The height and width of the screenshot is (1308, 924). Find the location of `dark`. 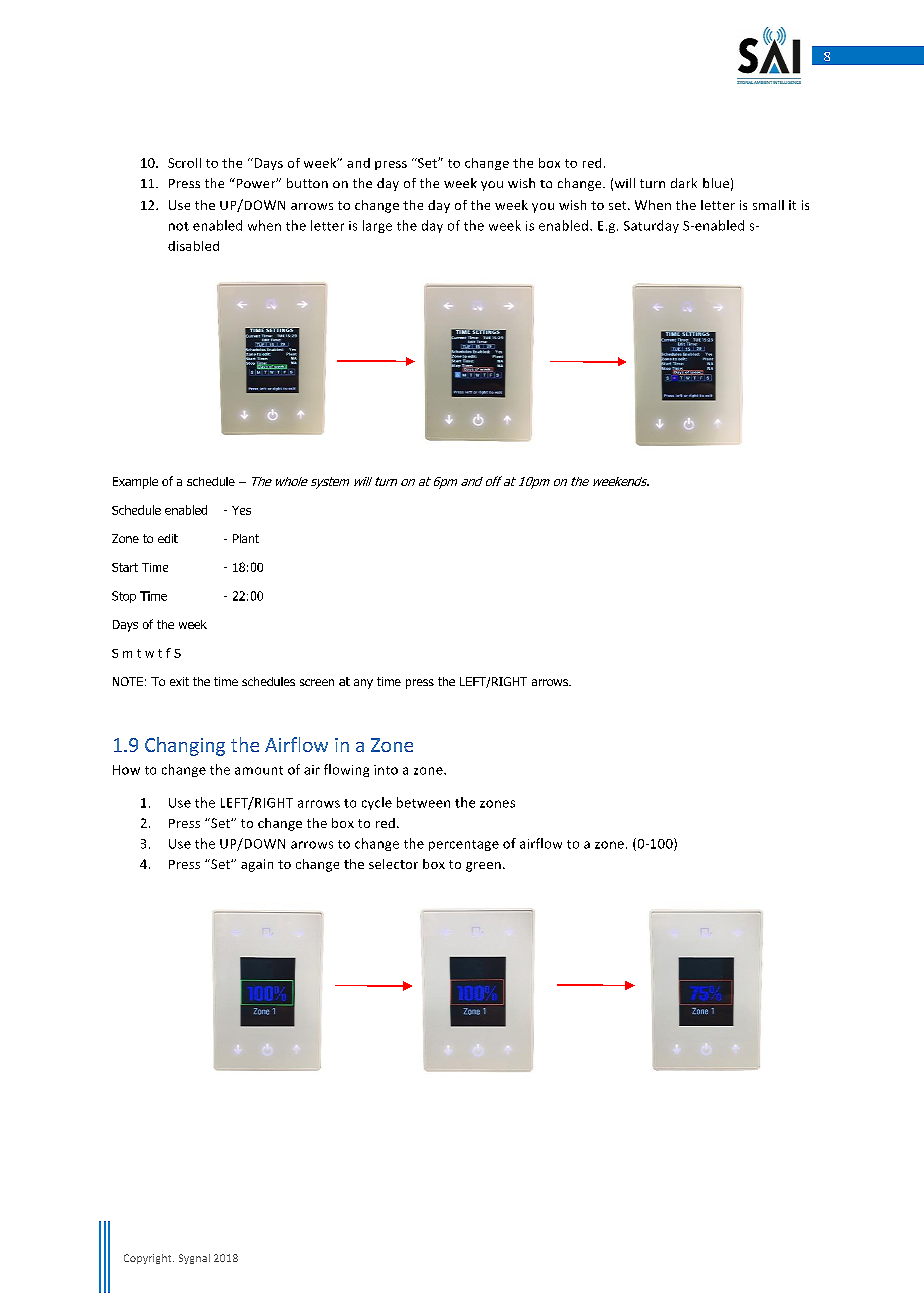

dark is located at coordinates (684, 183).
